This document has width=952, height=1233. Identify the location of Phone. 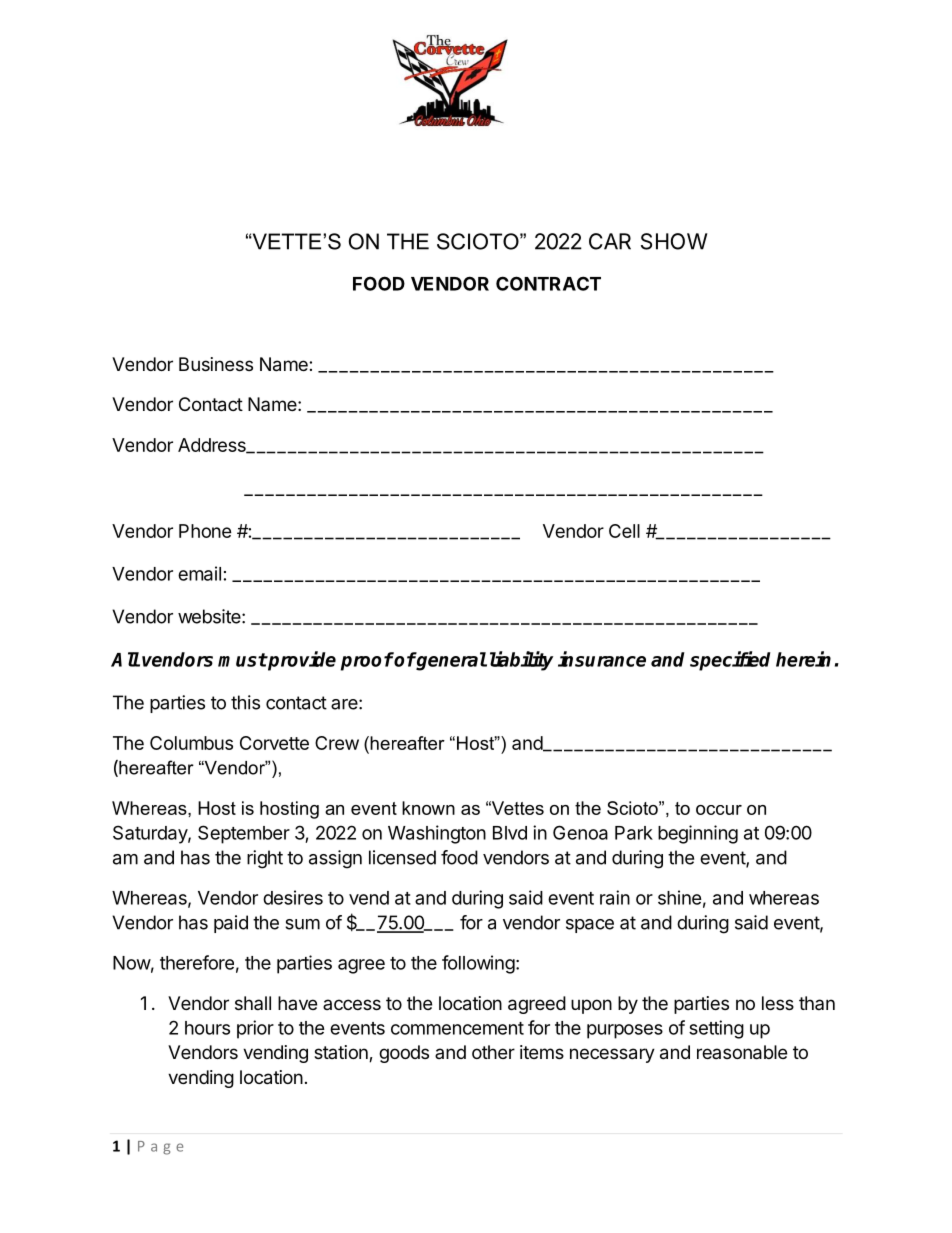
(205, 531).
